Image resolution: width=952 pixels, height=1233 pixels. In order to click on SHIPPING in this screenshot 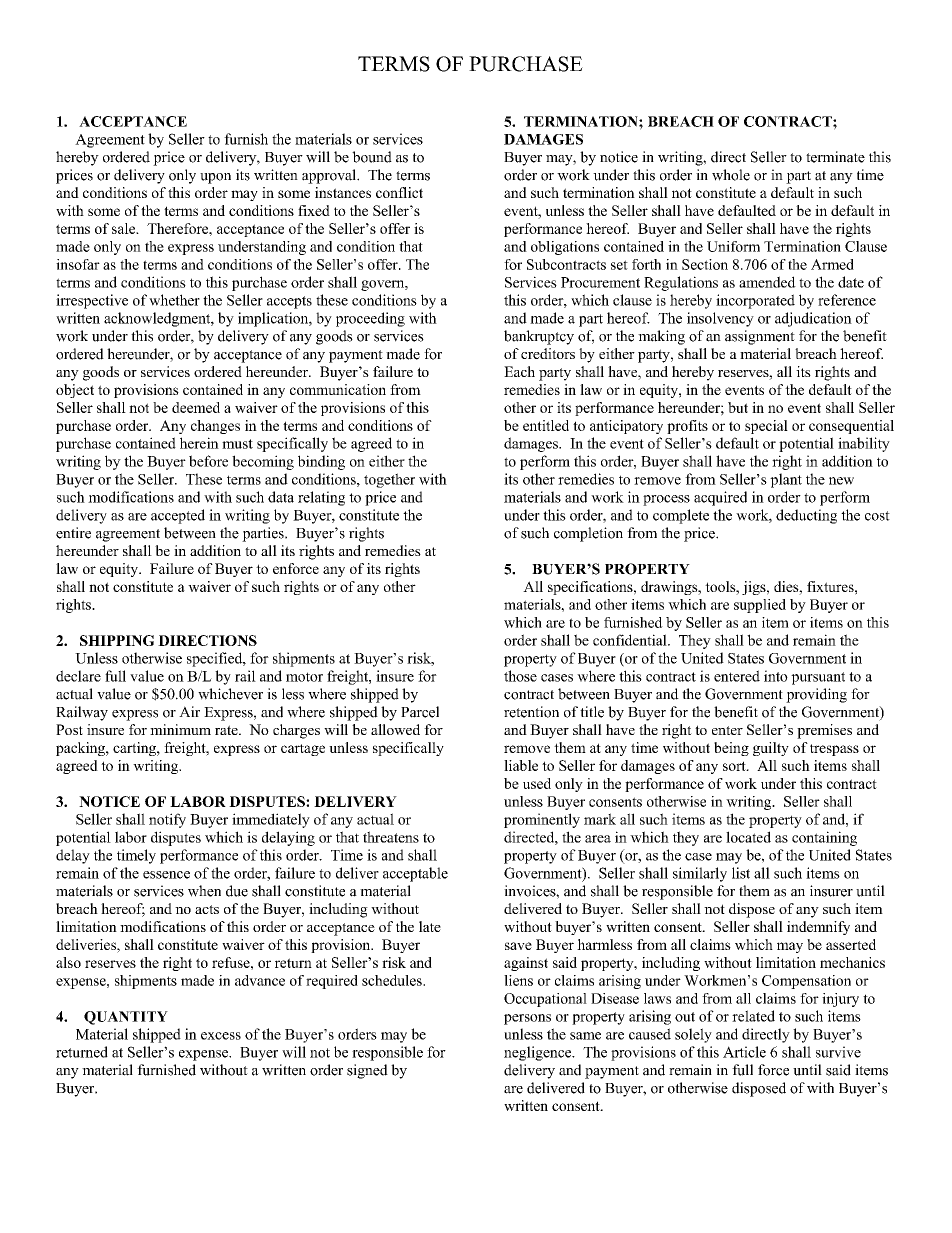, I will do `click(117, 640)`.
